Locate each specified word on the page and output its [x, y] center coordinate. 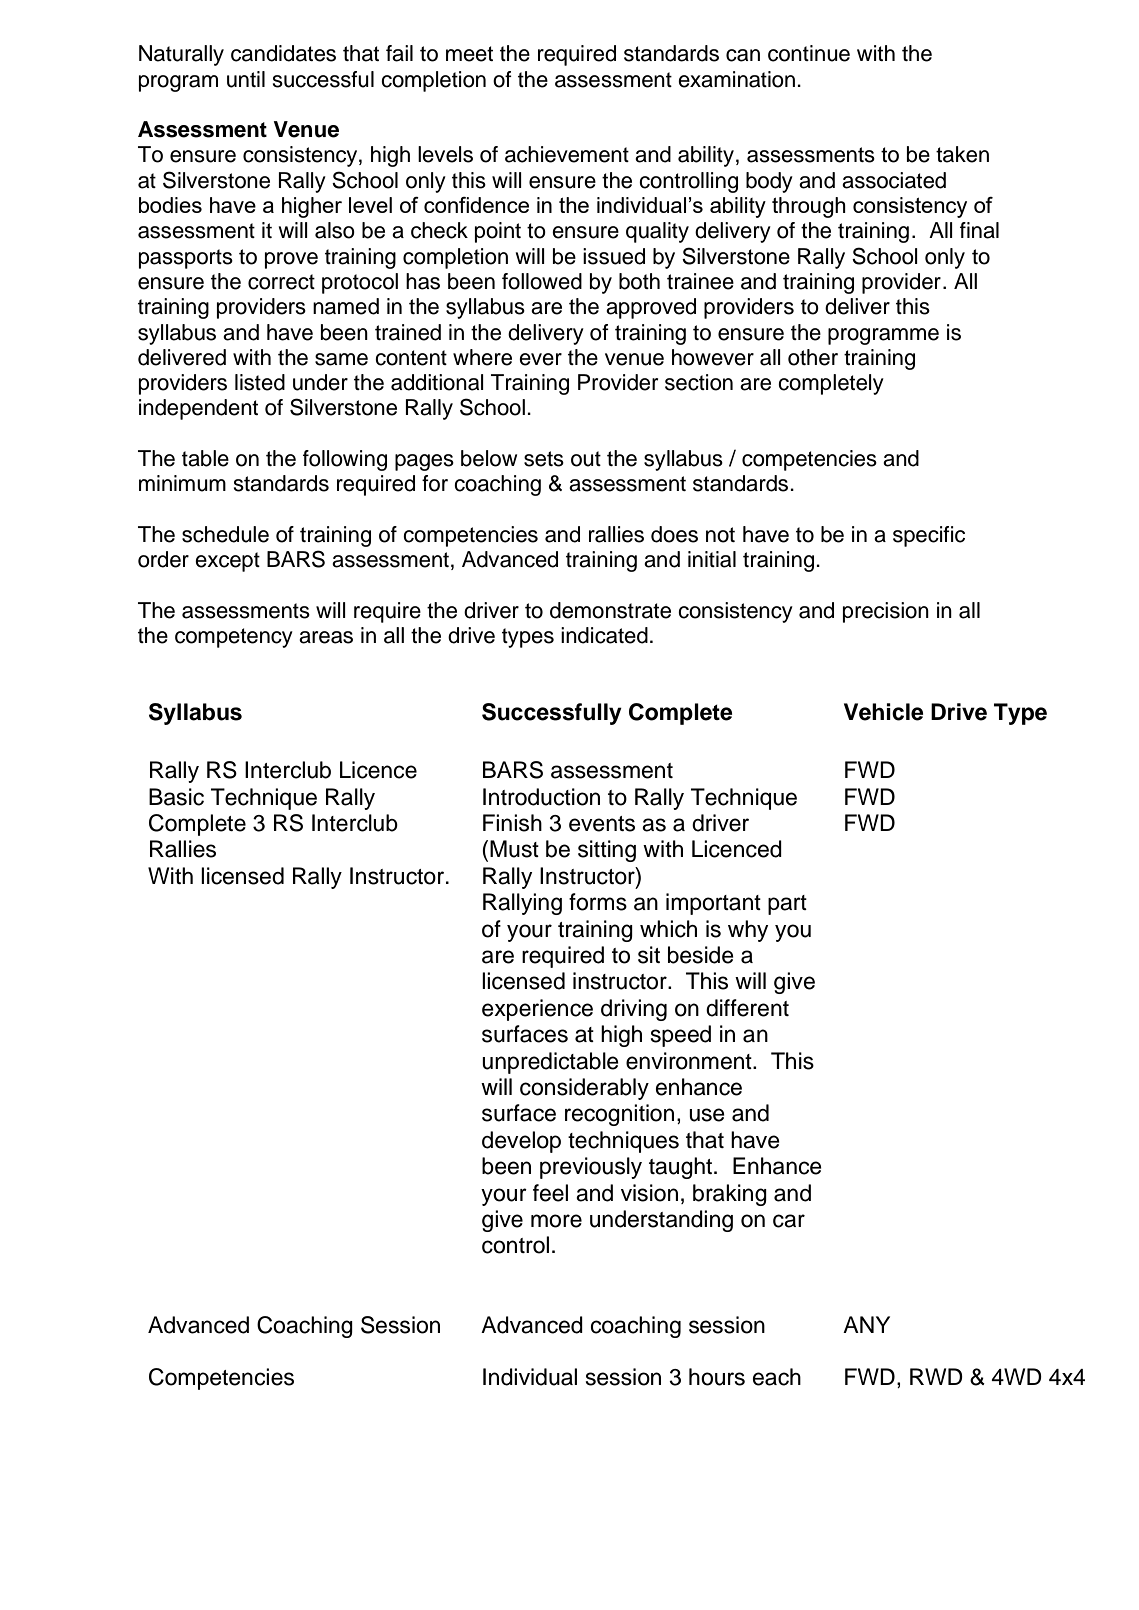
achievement [567, 154]
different [747, 1008]
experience [537, 1010]
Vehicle [883, 712]
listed [260, 382]
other [813, 357]
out [586, 459]
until [246, 79]
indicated [604, 635]
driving [634, 1010]
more [556, 1221]
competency [234, 638]
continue [809, 53]
